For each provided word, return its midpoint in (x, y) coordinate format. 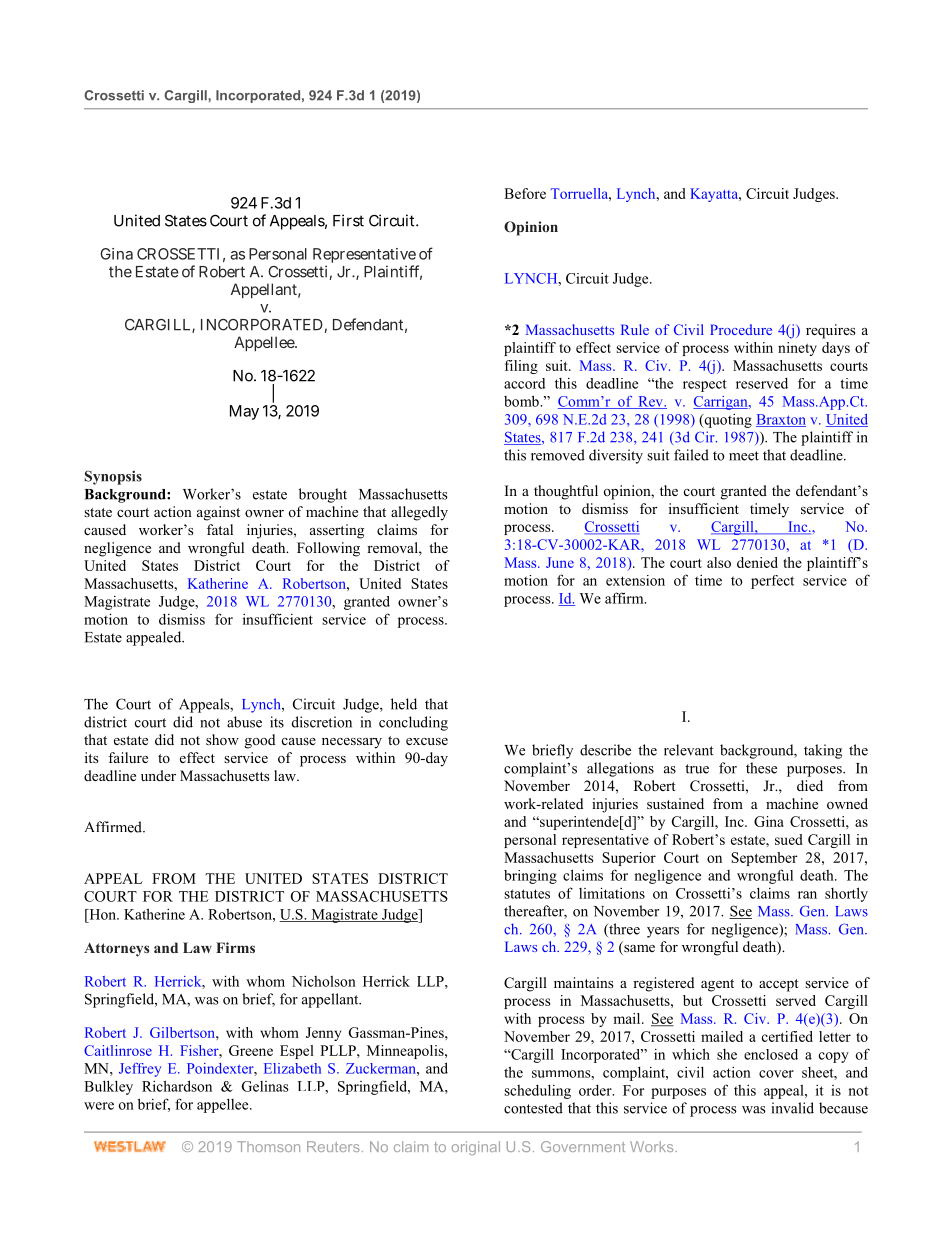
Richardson (177, 1086)
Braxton (781, 420)
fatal (220, 529)
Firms (235, 947)
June (560, 562)
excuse (427, 741)
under (158, 775)
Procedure (741, 329)
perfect (772, 582)
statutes (527, 894)
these (761, 768)
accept (779, 985)
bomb (522, 401)
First (348, 220)
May (244, 412)
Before (525, 193)
